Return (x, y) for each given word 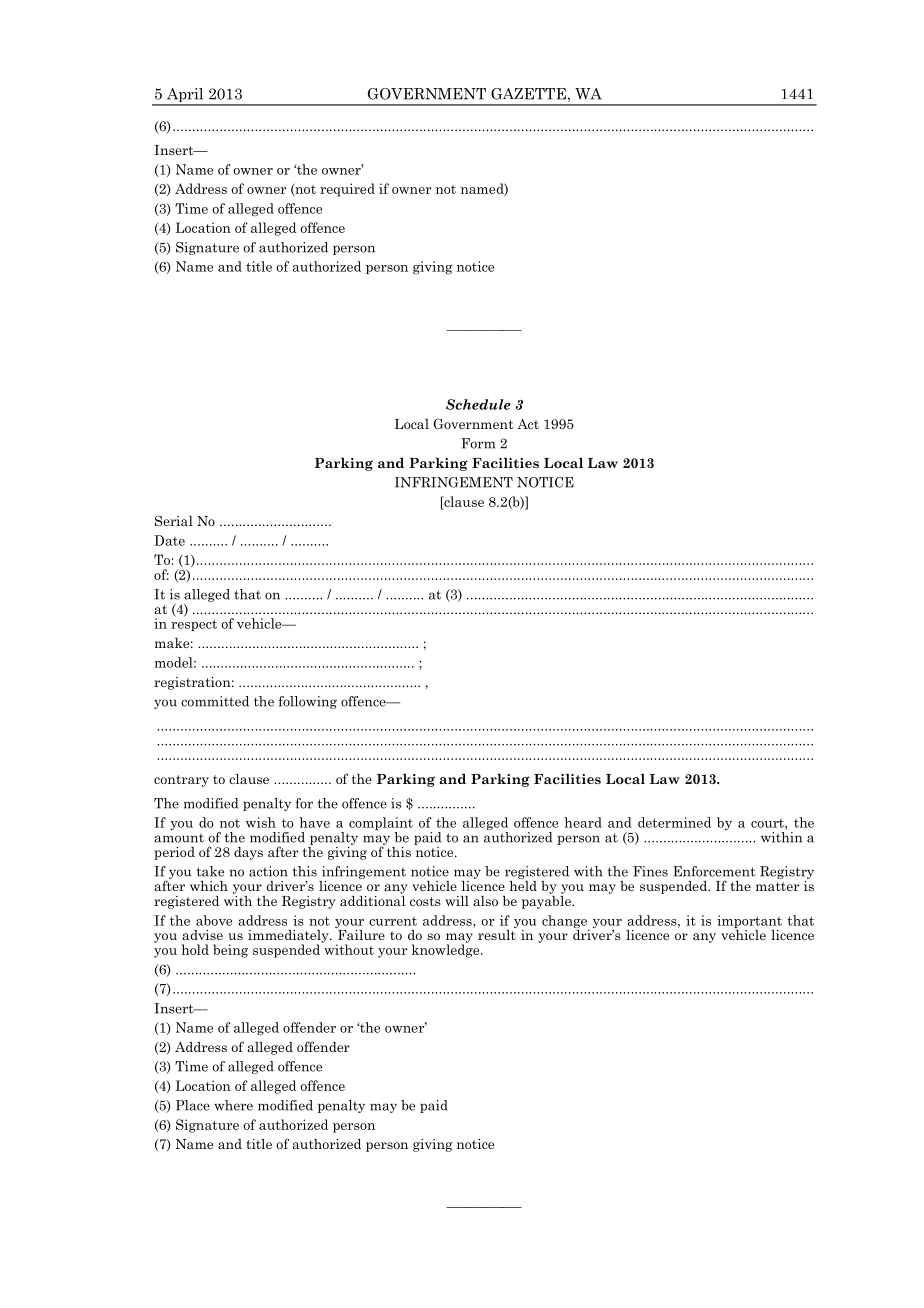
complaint (381, 825)
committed (215, 701)
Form (478, 443)
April (185, 96)
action (268, 871)
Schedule (478, 404)
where (233, 1105)
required (347, 190)
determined (674, 822)
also (485, 901)
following (308, 702)
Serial (174, 520)
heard (583, 822)
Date (169, 540)
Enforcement (714, 871)
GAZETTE (528, 94)
